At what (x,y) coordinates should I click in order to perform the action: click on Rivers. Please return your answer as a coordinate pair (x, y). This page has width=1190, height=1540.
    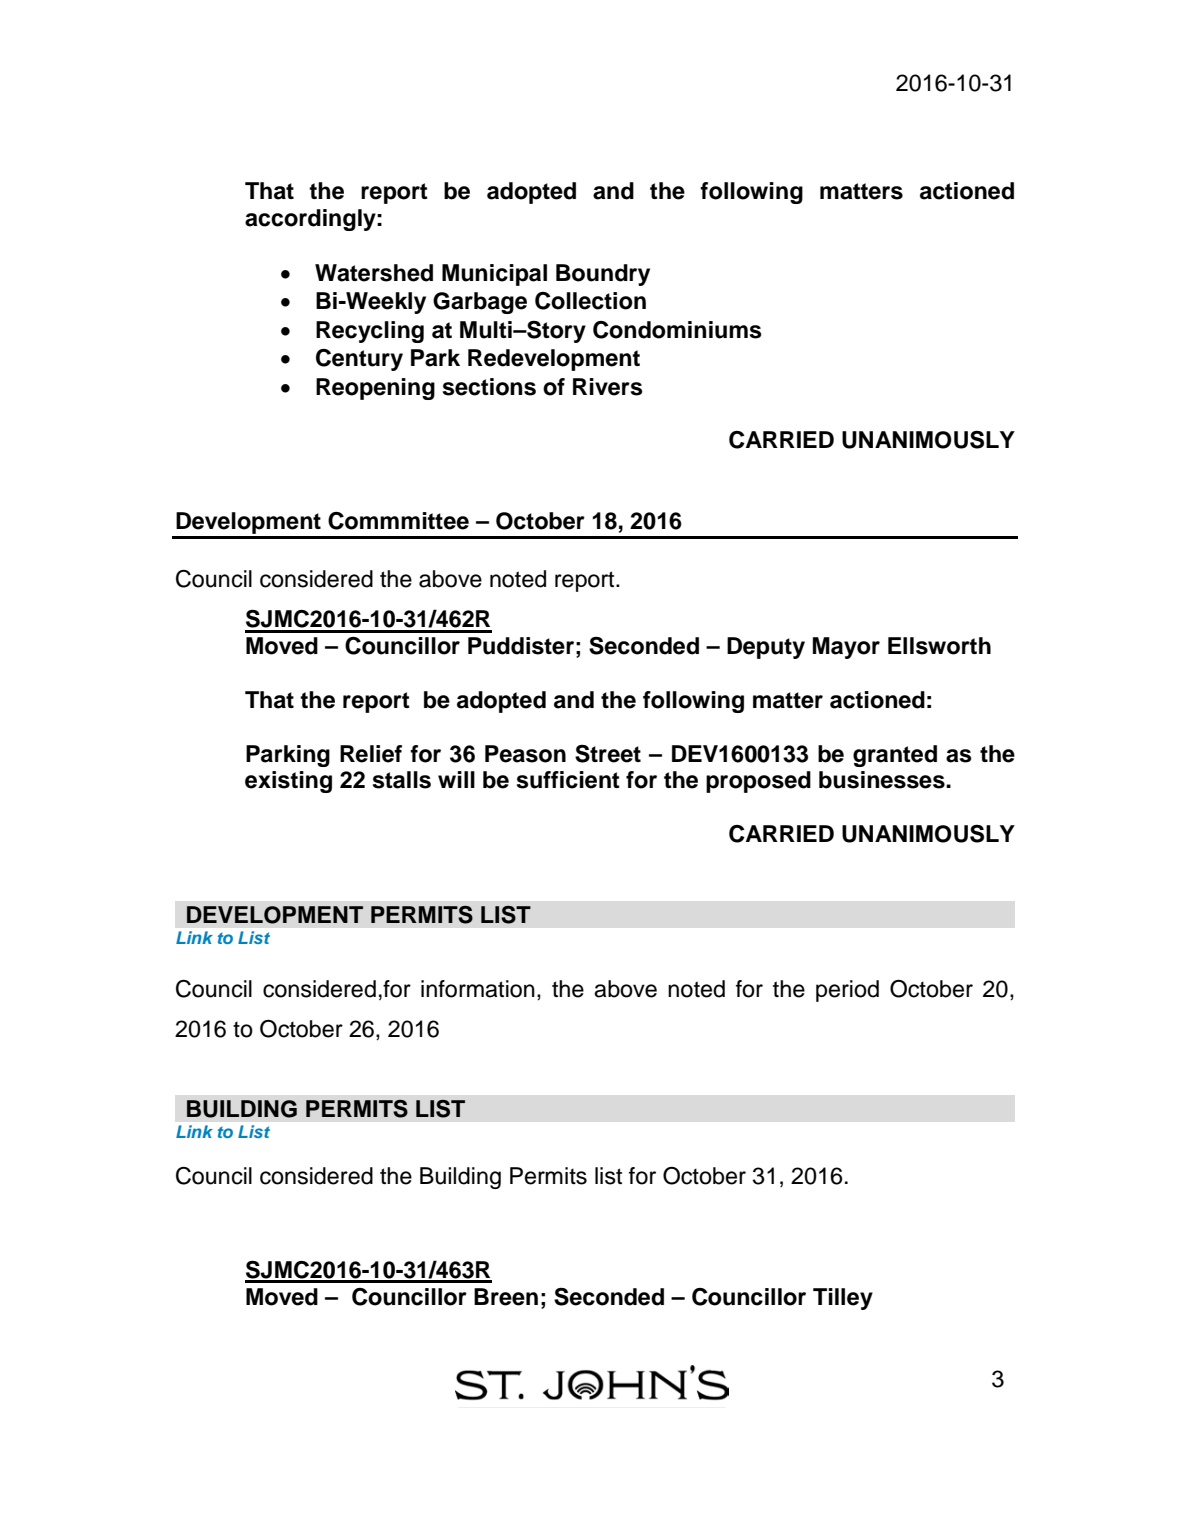
    Looking at the image, I should click on (608, 387).
